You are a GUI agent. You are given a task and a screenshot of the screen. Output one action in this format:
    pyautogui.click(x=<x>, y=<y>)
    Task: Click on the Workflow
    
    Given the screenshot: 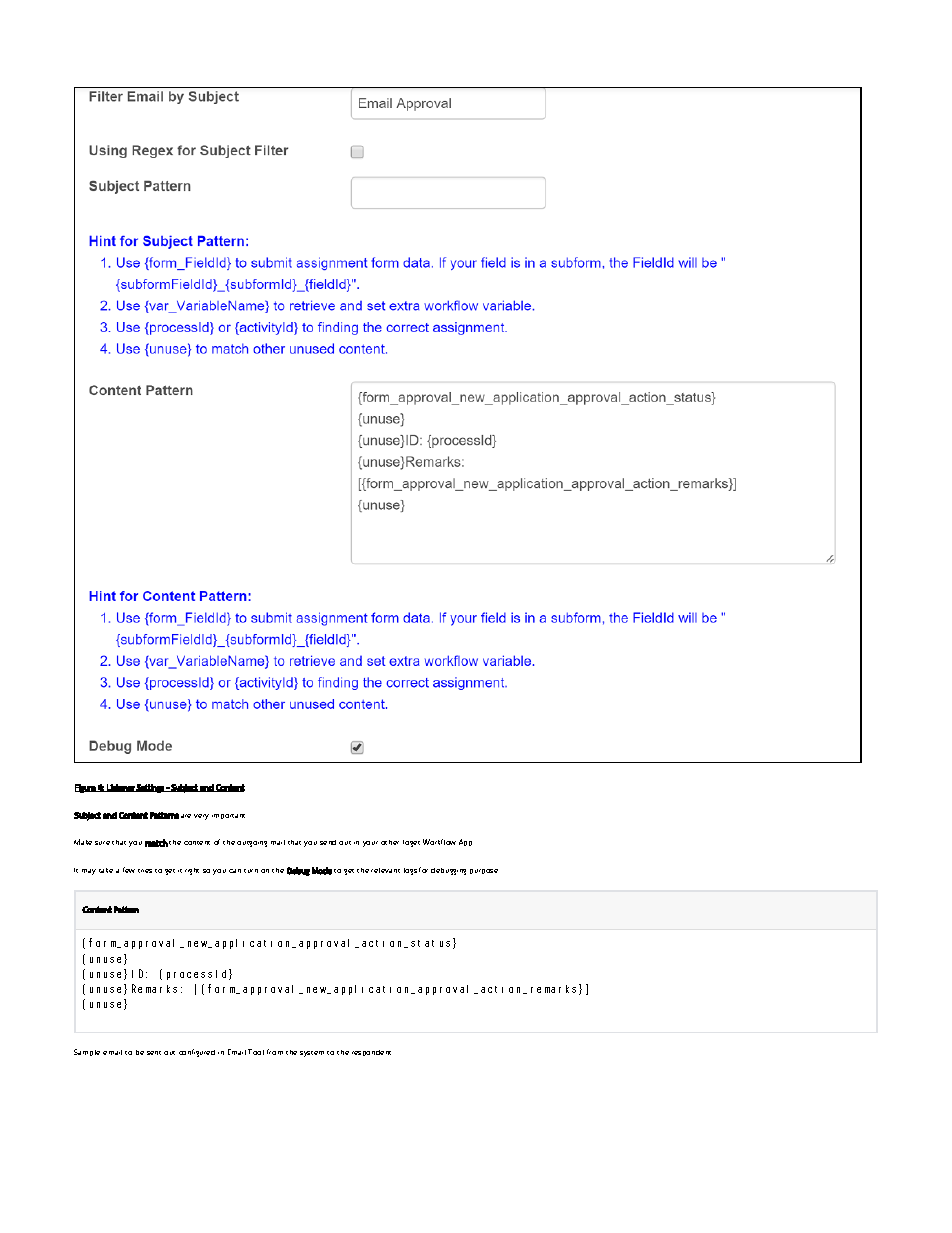 What is the action you would take?
    pyautogui.click(x=439, y=842)
